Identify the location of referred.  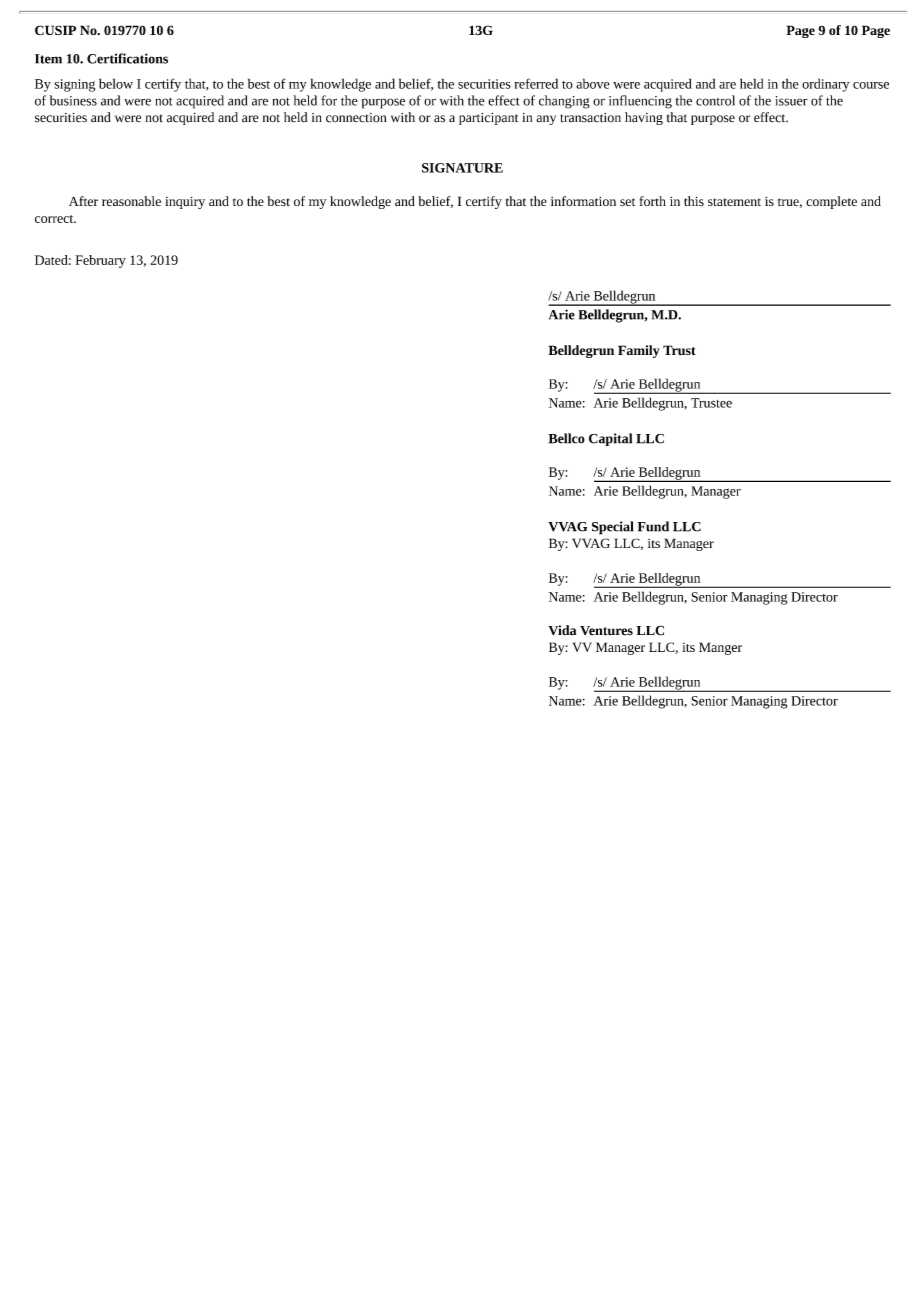
(536, 83).
